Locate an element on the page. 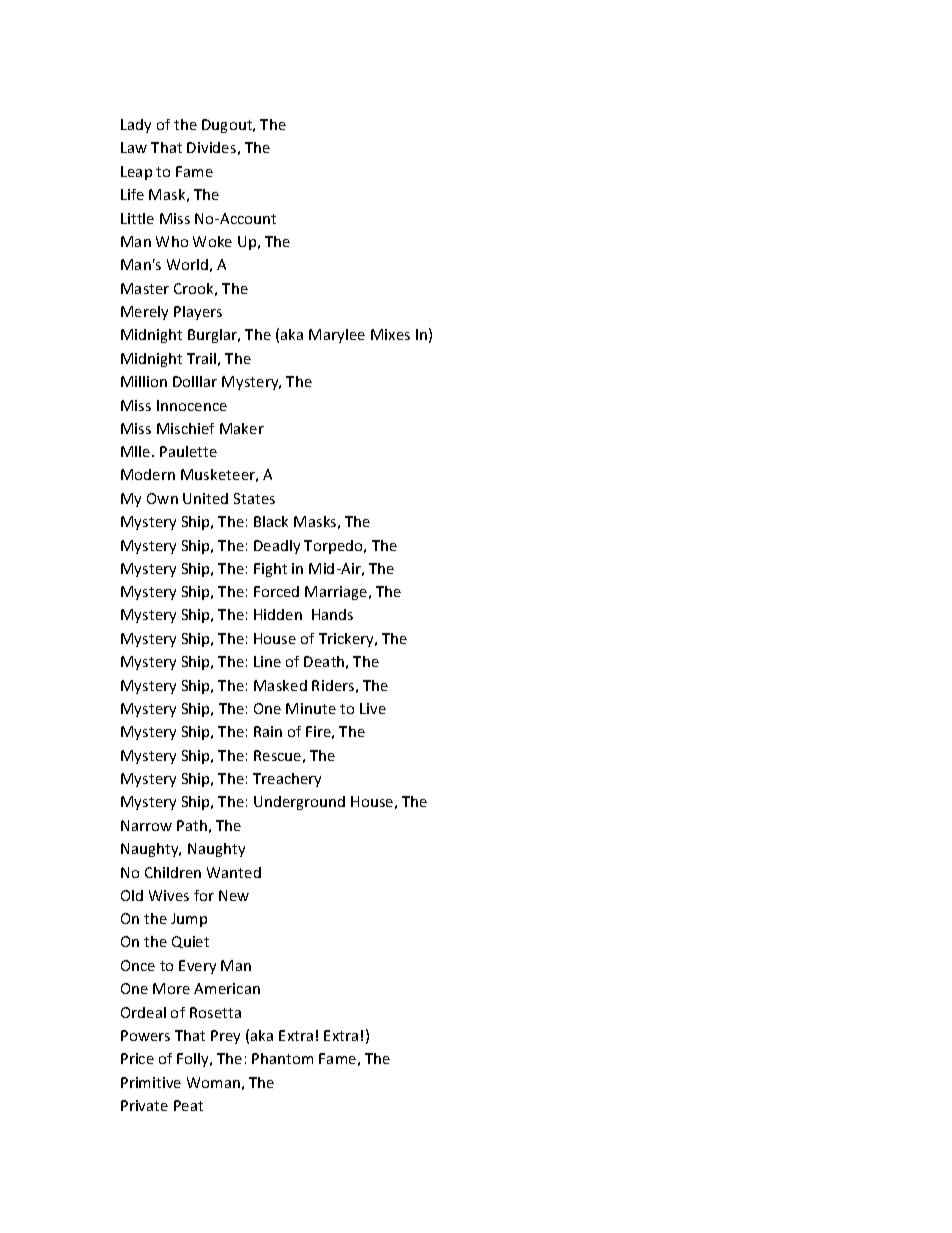 Image resolution: width=952 pixels, height=1233 pixels. Hidden is located at coordinates (278, 614).
